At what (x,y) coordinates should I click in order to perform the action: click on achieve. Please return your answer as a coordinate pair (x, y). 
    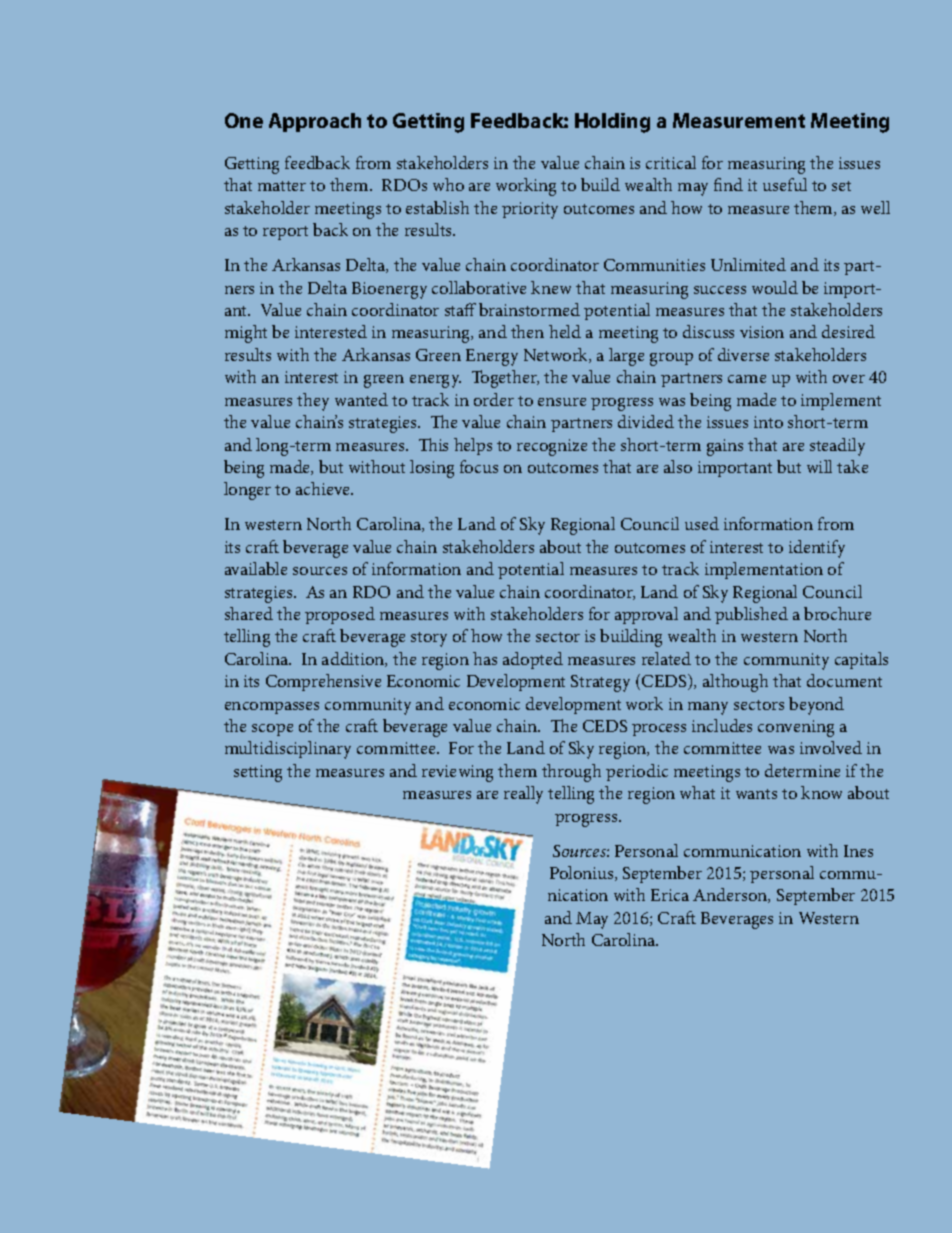
    Looking at the image, I should click on (324, 488).
